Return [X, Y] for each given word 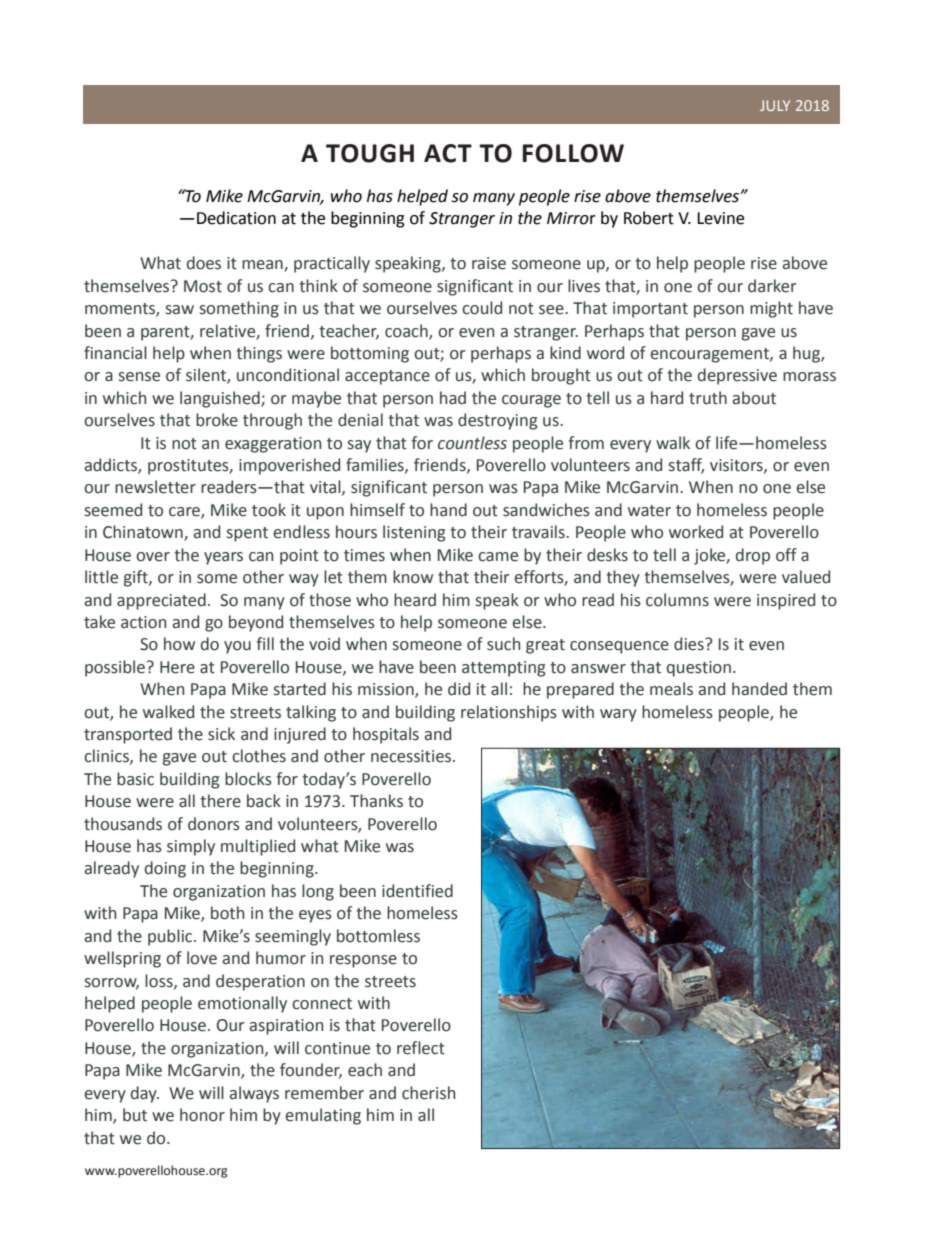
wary [618, 715]
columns [677, 600]
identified [417, 891]
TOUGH [370, 153]
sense [139, 377]
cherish [428, 1093]
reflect [421, 1048]
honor [202, 1115]
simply [191, 847]
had [453, 398]
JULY [775, 105]
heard [415, 600]
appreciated [161, 601]
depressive [737, 376]
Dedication [236, 218]
